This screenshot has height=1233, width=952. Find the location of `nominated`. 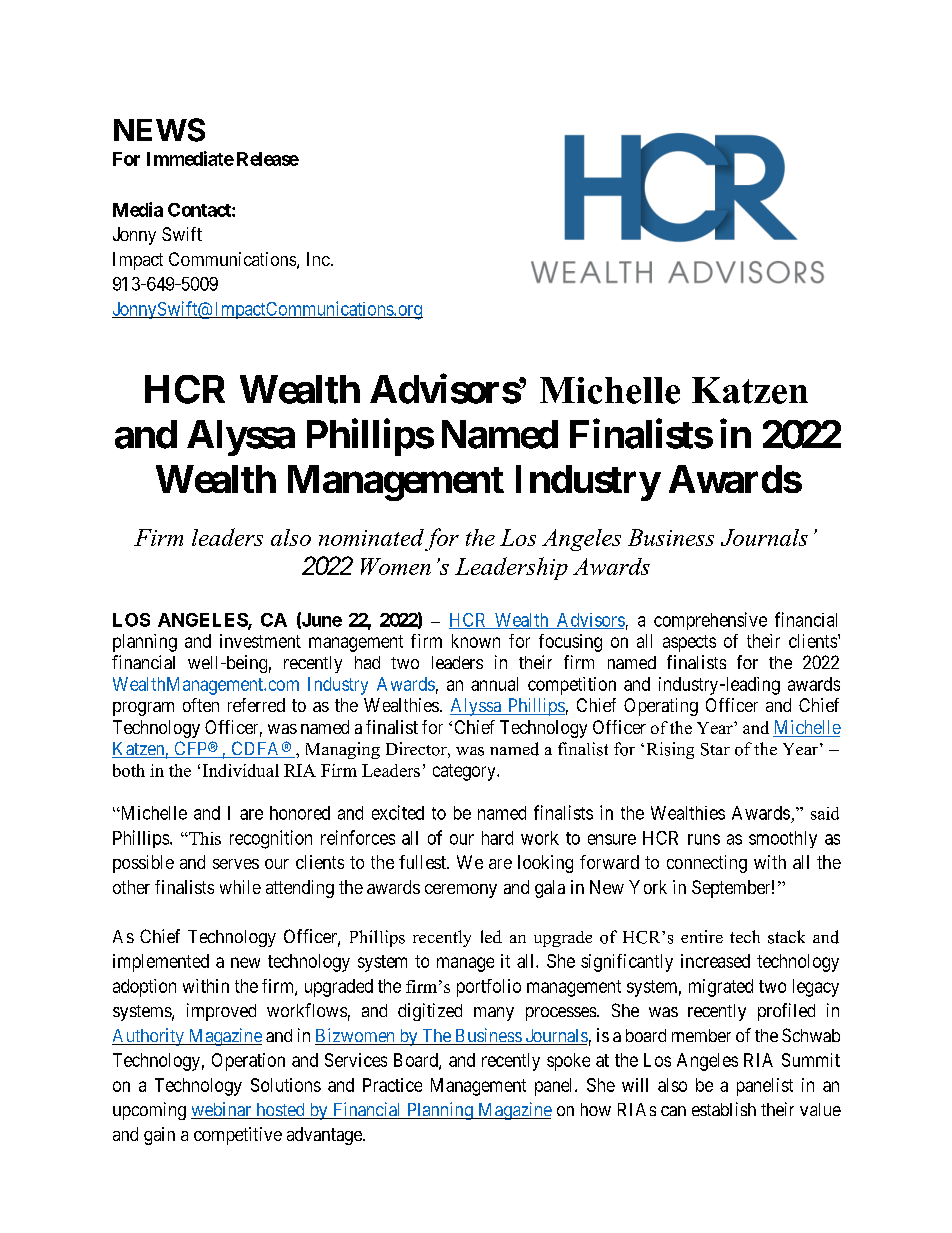

nominated is located at coordinates (371, 537).
